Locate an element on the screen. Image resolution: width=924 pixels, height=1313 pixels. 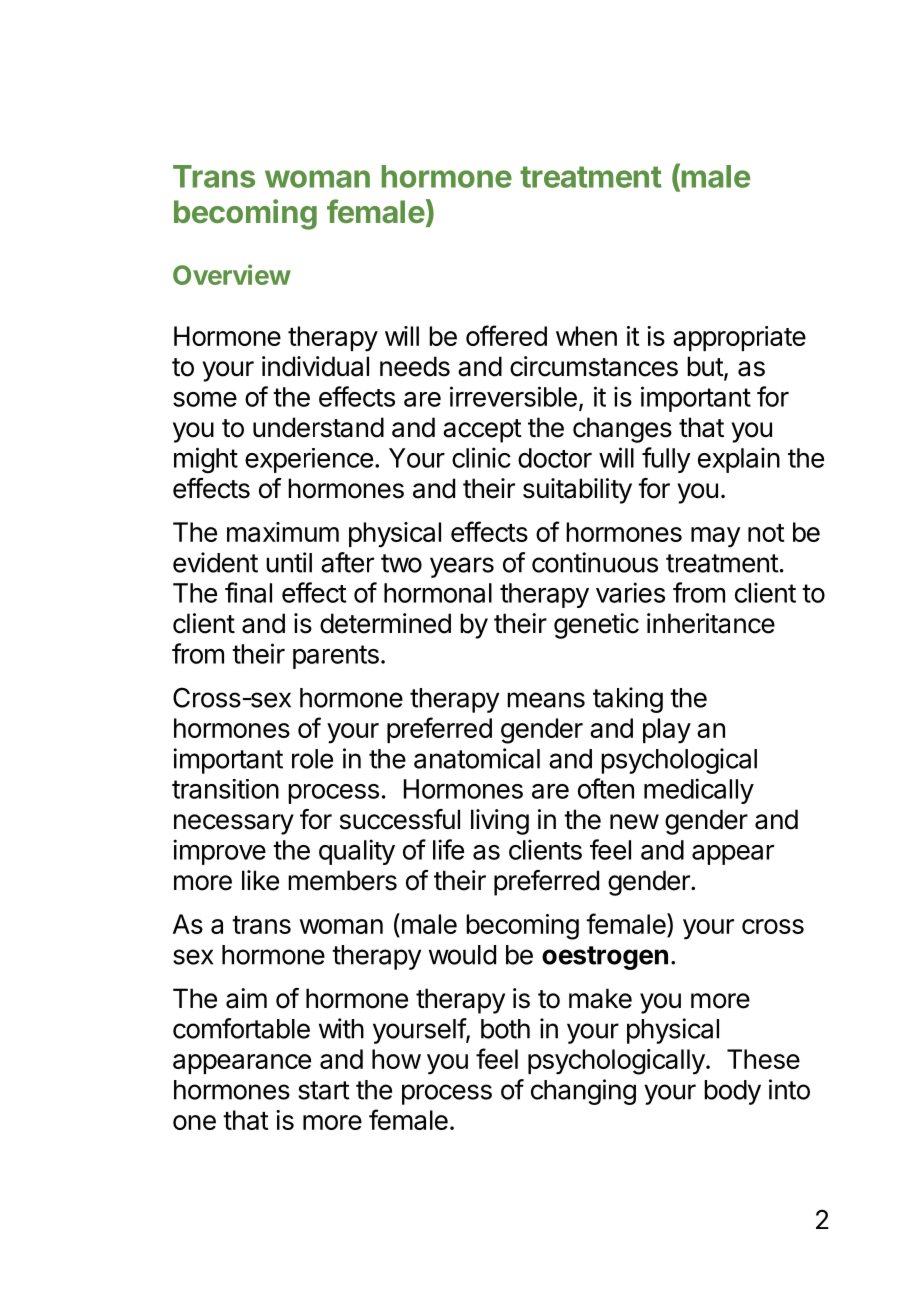
clinic is located at coordinates (481, 457).
